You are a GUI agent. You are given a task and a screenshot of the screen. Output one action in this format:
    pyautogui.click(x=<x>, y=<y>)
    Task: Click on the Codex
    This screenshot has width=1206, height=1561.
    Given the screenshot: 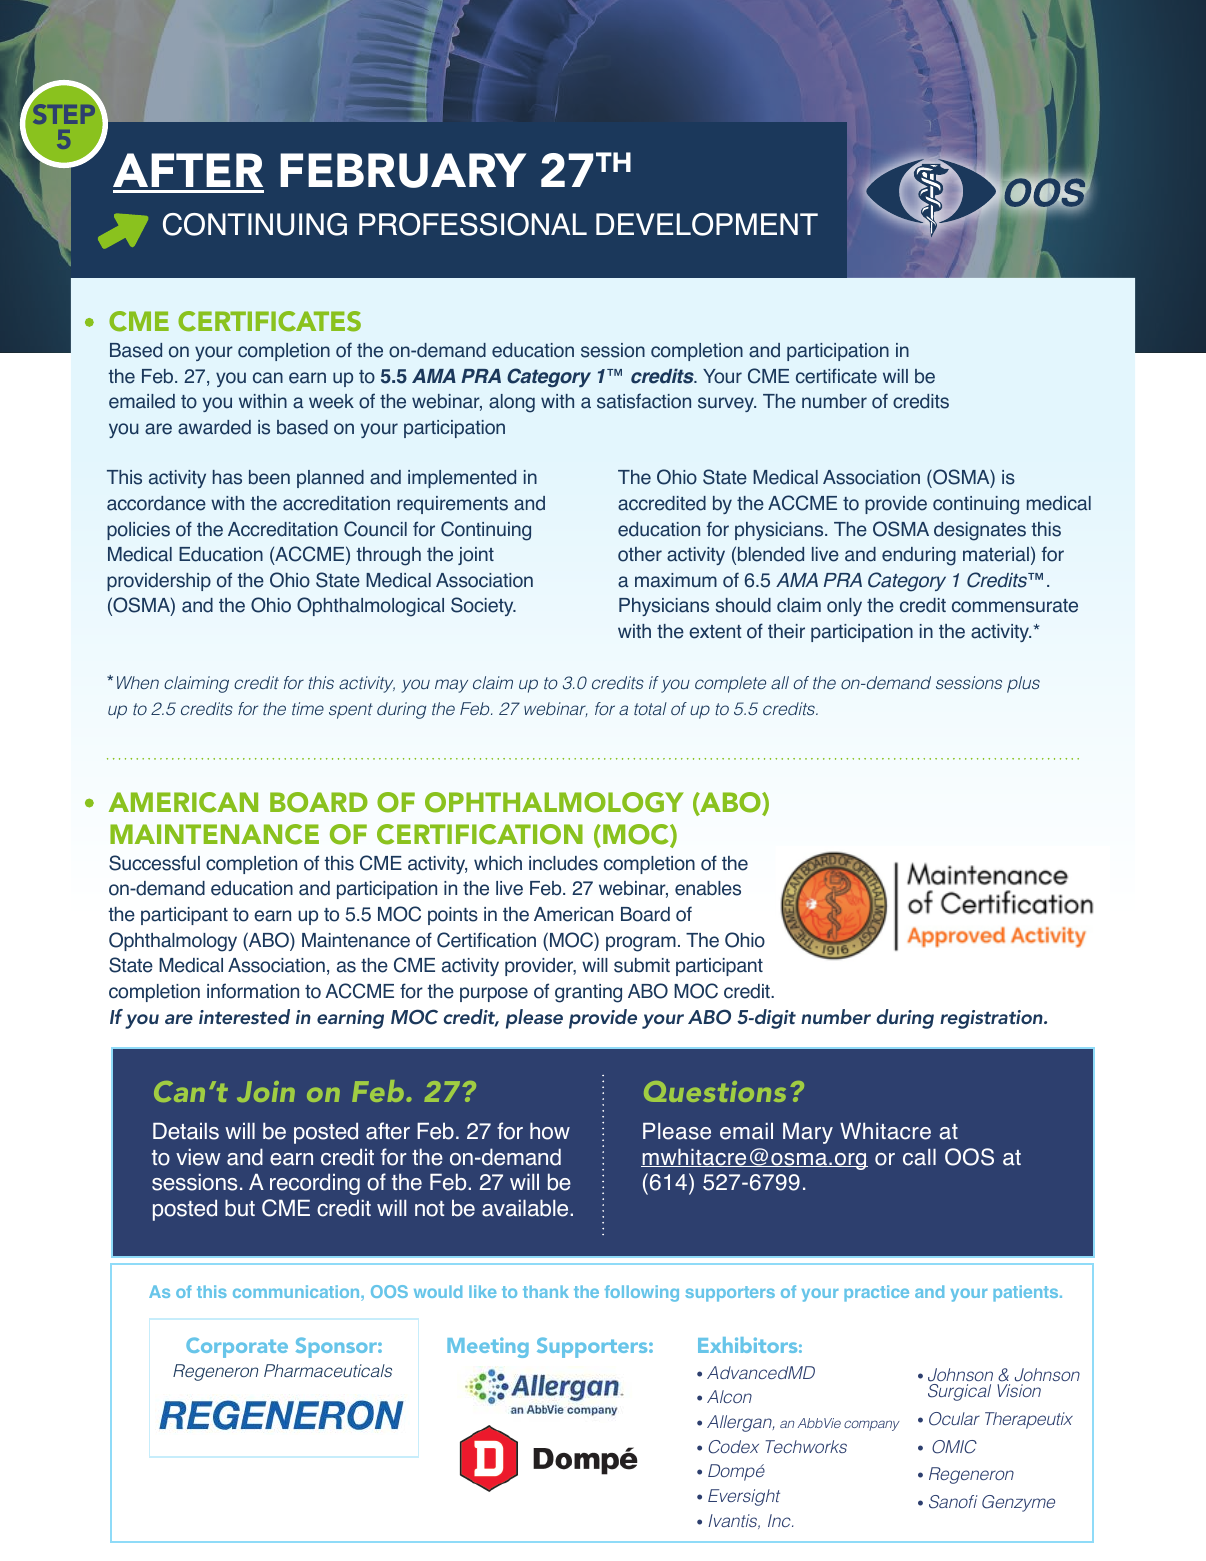 What is the action you would take?
    pyautogui.click(x=733, y=1447)
